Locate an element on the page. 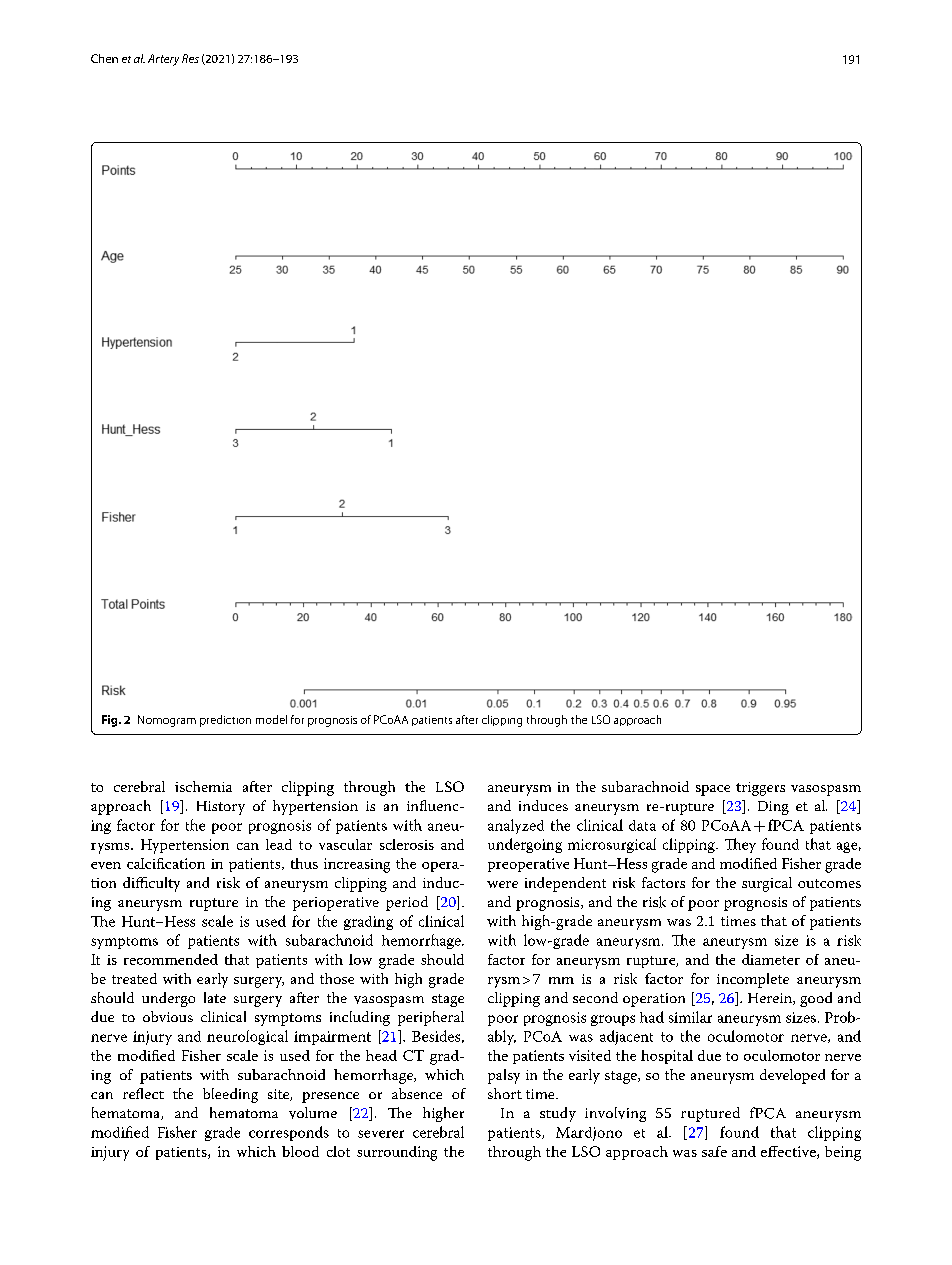  Artery is located at coordinates (163, 60).
